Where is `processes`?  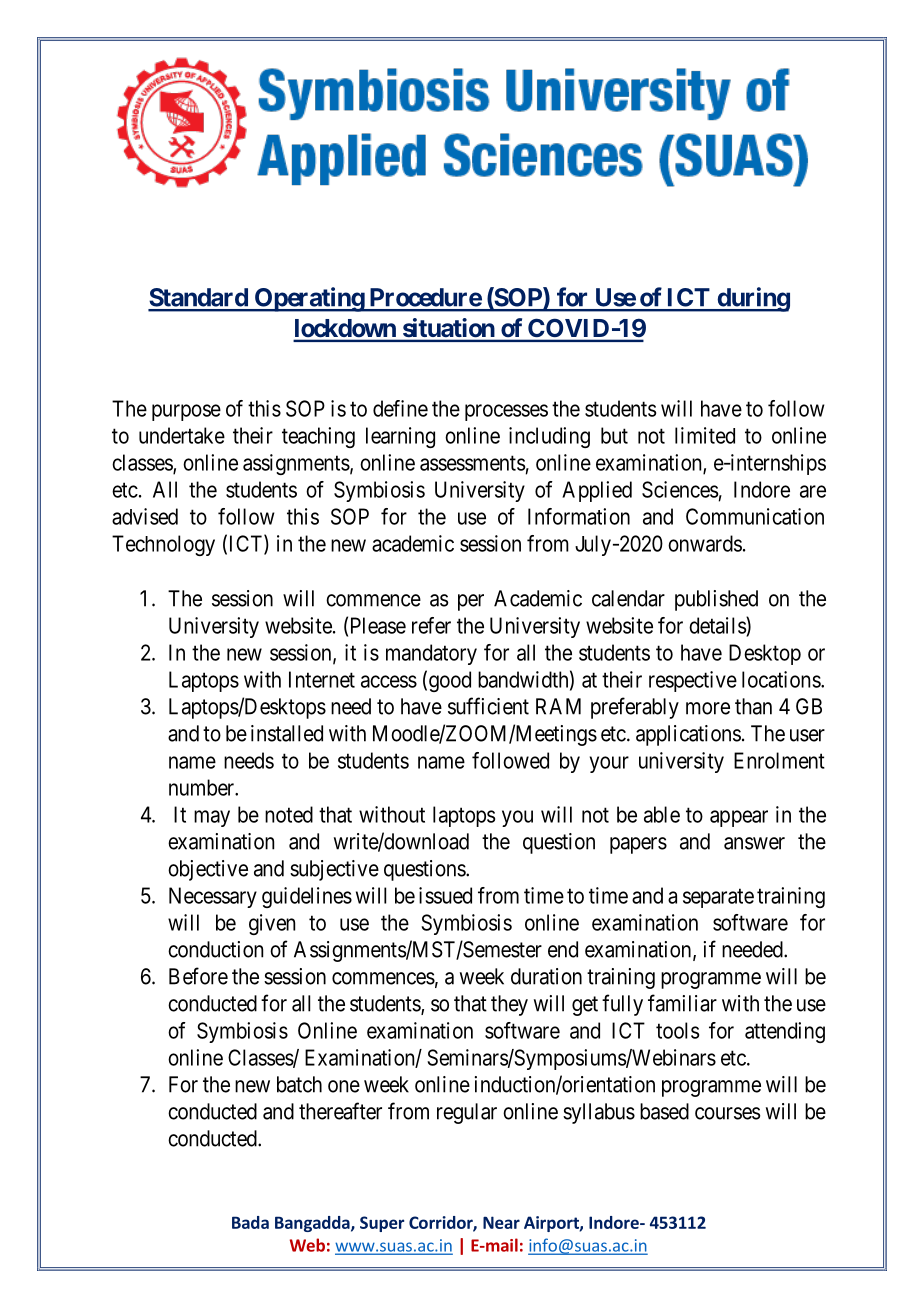
processes is located at coordinates (506, 412).
